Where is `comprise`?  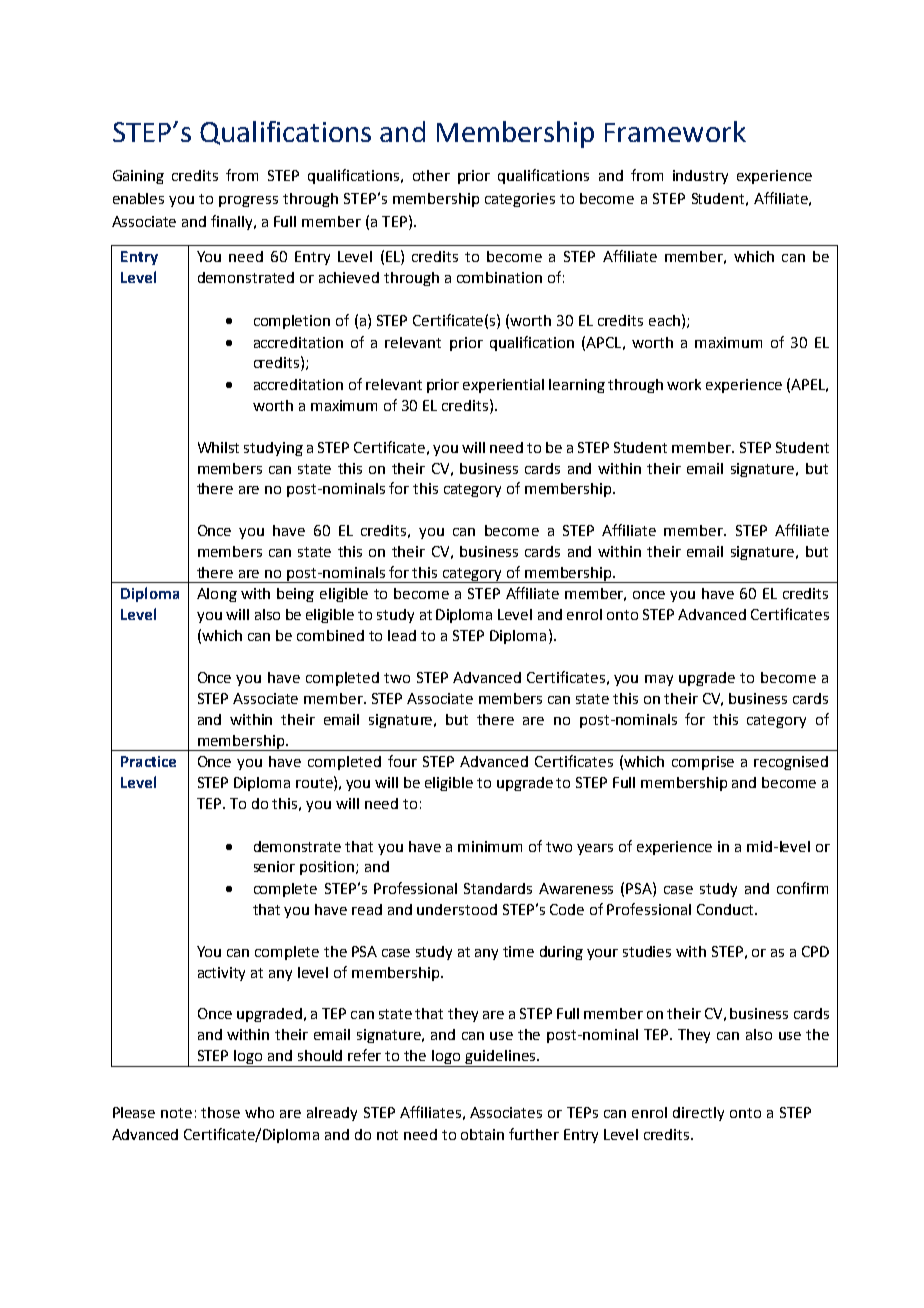 comprise is located at coordinates (703, 763).
